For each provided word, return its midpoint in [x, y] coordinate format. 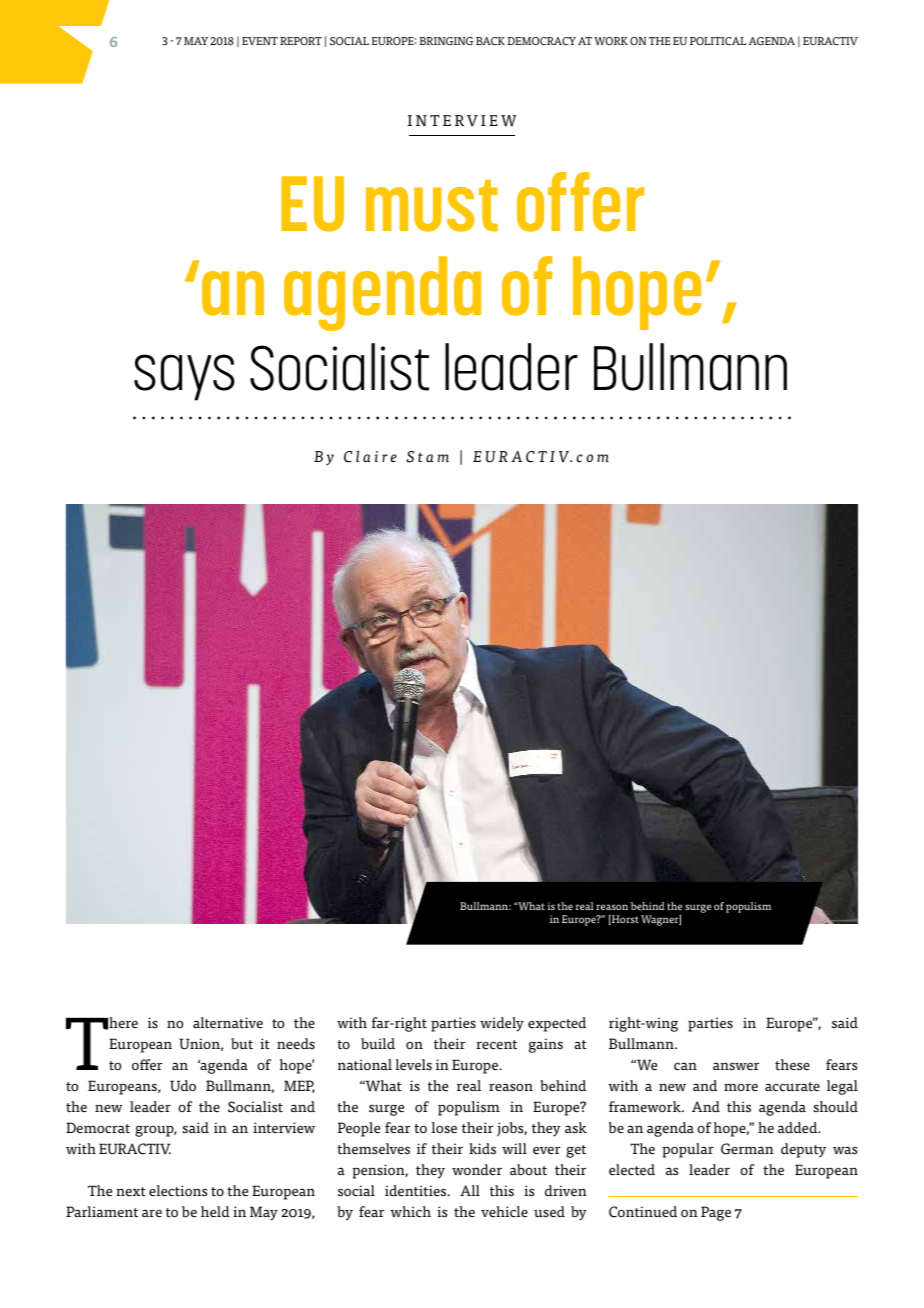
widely [502, 1024]
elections [178, 1191]
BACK [490, 41]
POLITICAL [718, 41]
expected [557, 1024]
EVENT [260, 41]
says [184, 377]
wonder [477, 1170]
